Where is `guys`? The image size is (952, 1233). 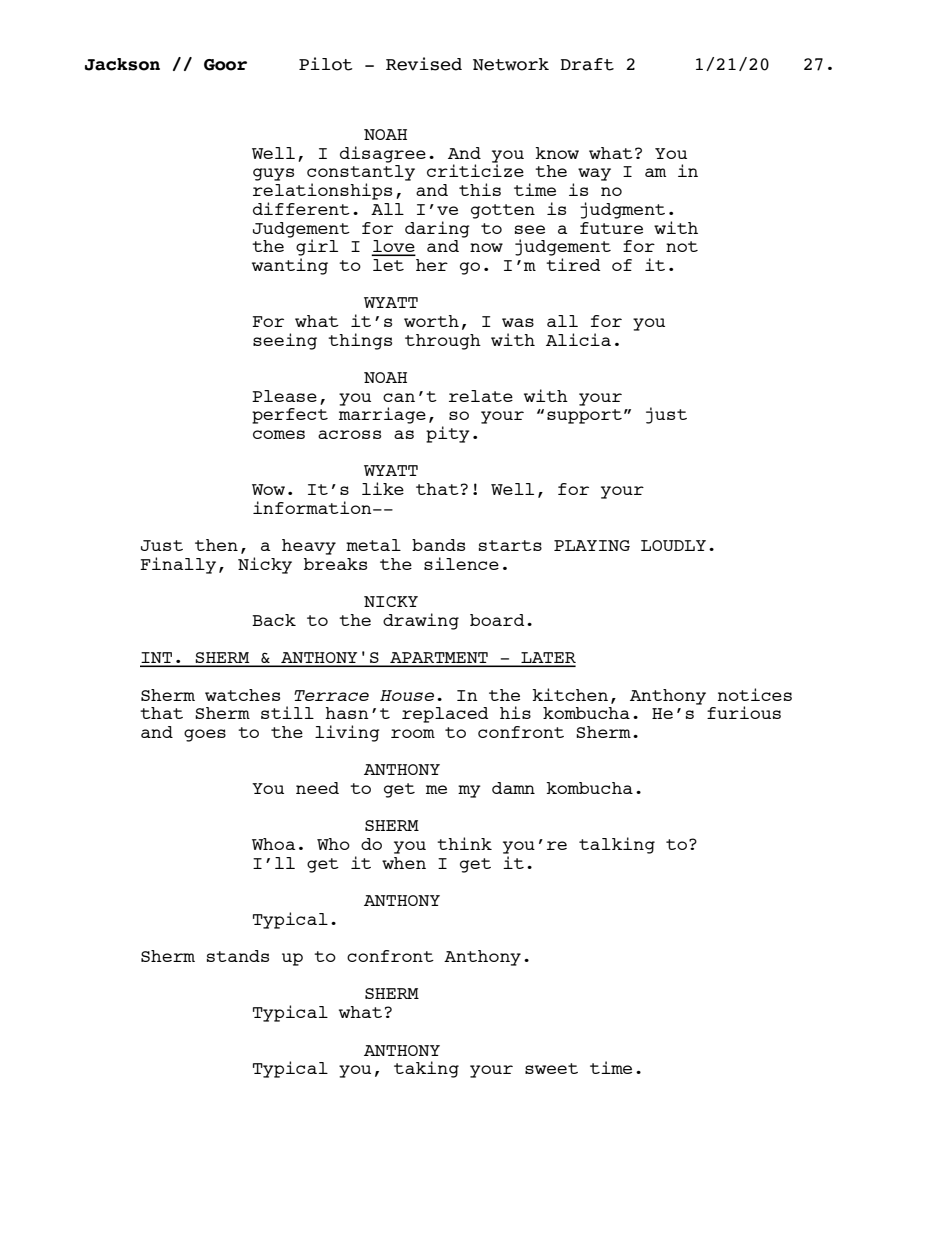
guys is located at coordinates (273, 174).
